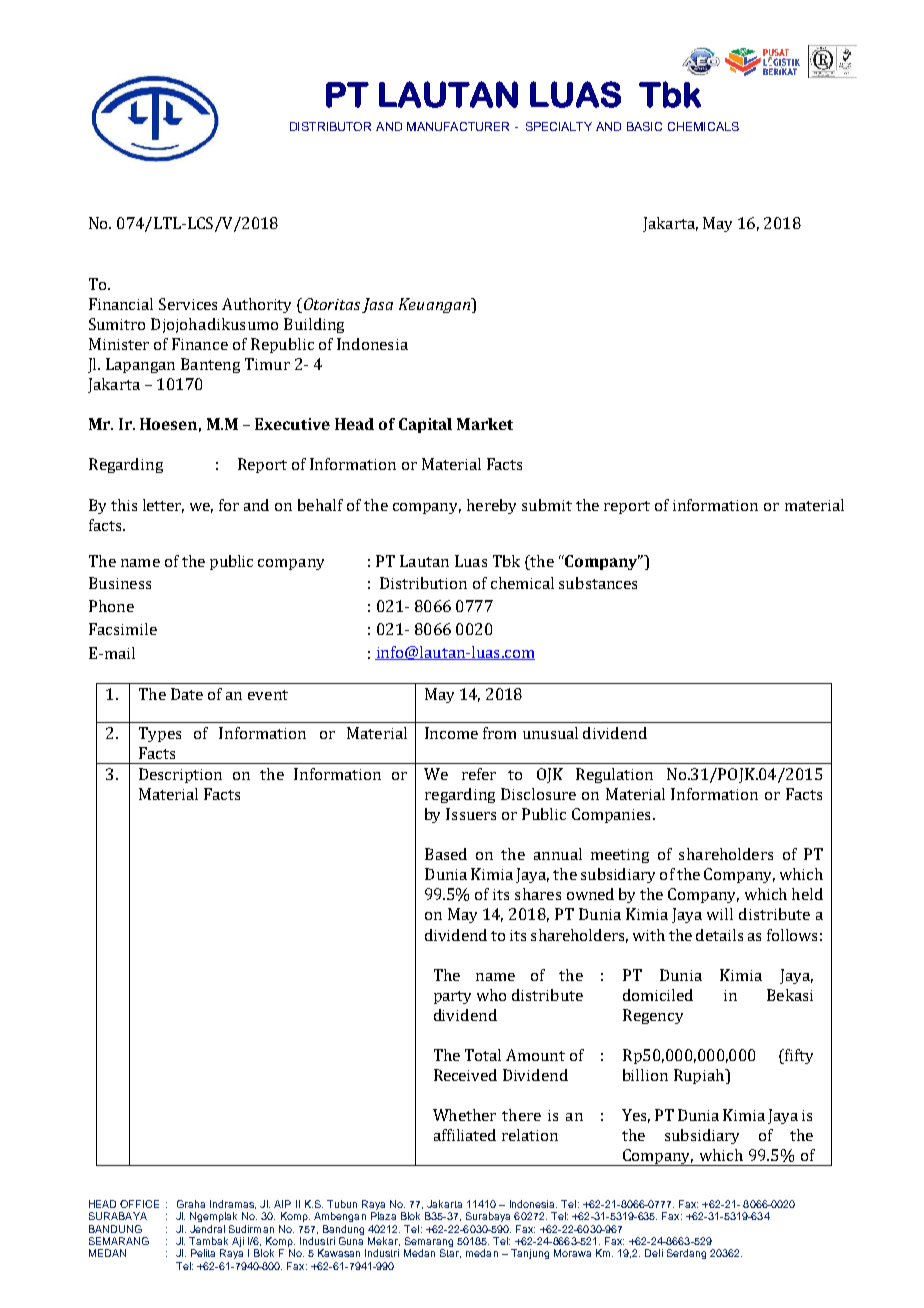  I want to click on DISTRIBUTOR, so click(330, 126).
